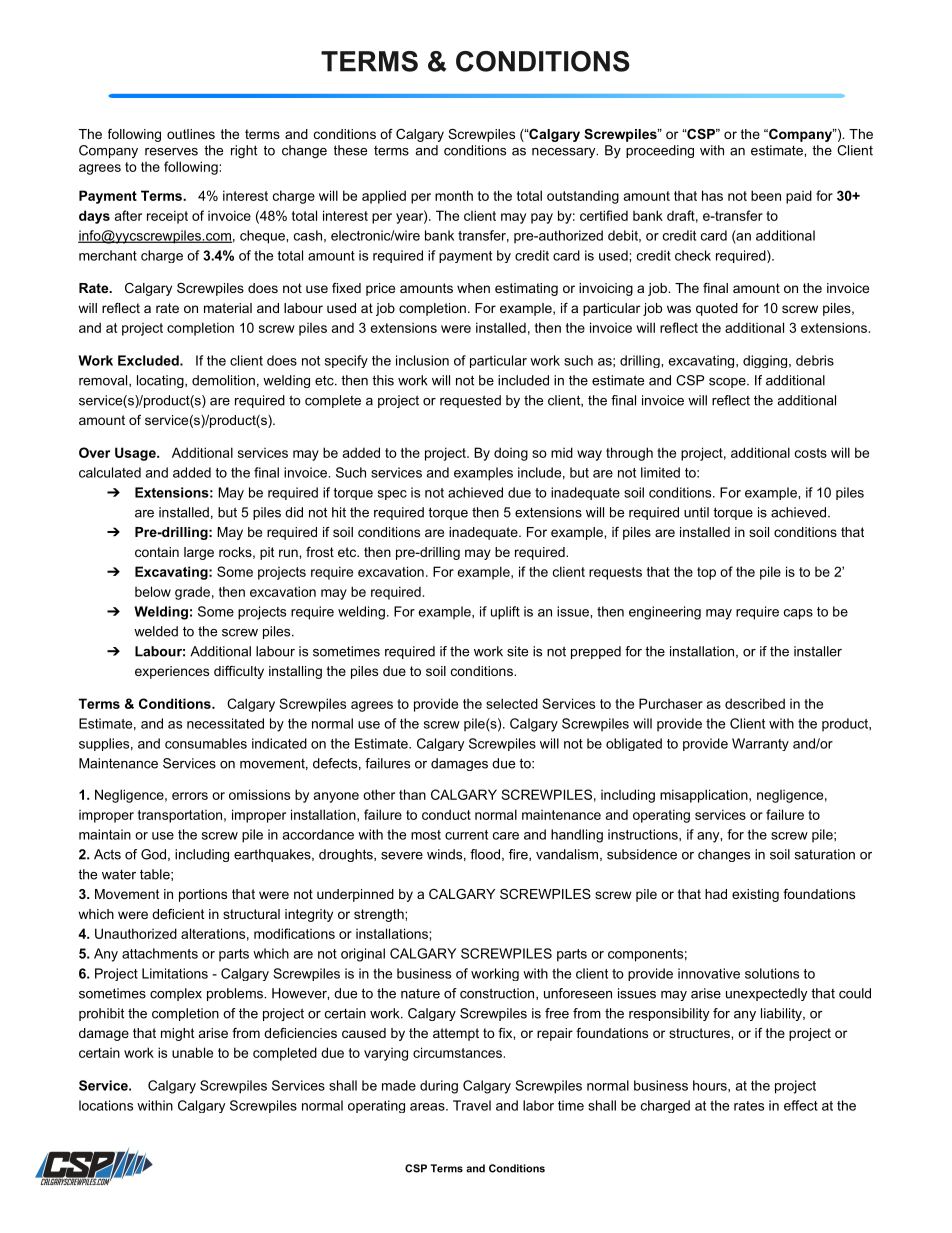  What do you see at coordinates (156, 631) in the page?
I see `welded` at bounding box center [156, 631].
